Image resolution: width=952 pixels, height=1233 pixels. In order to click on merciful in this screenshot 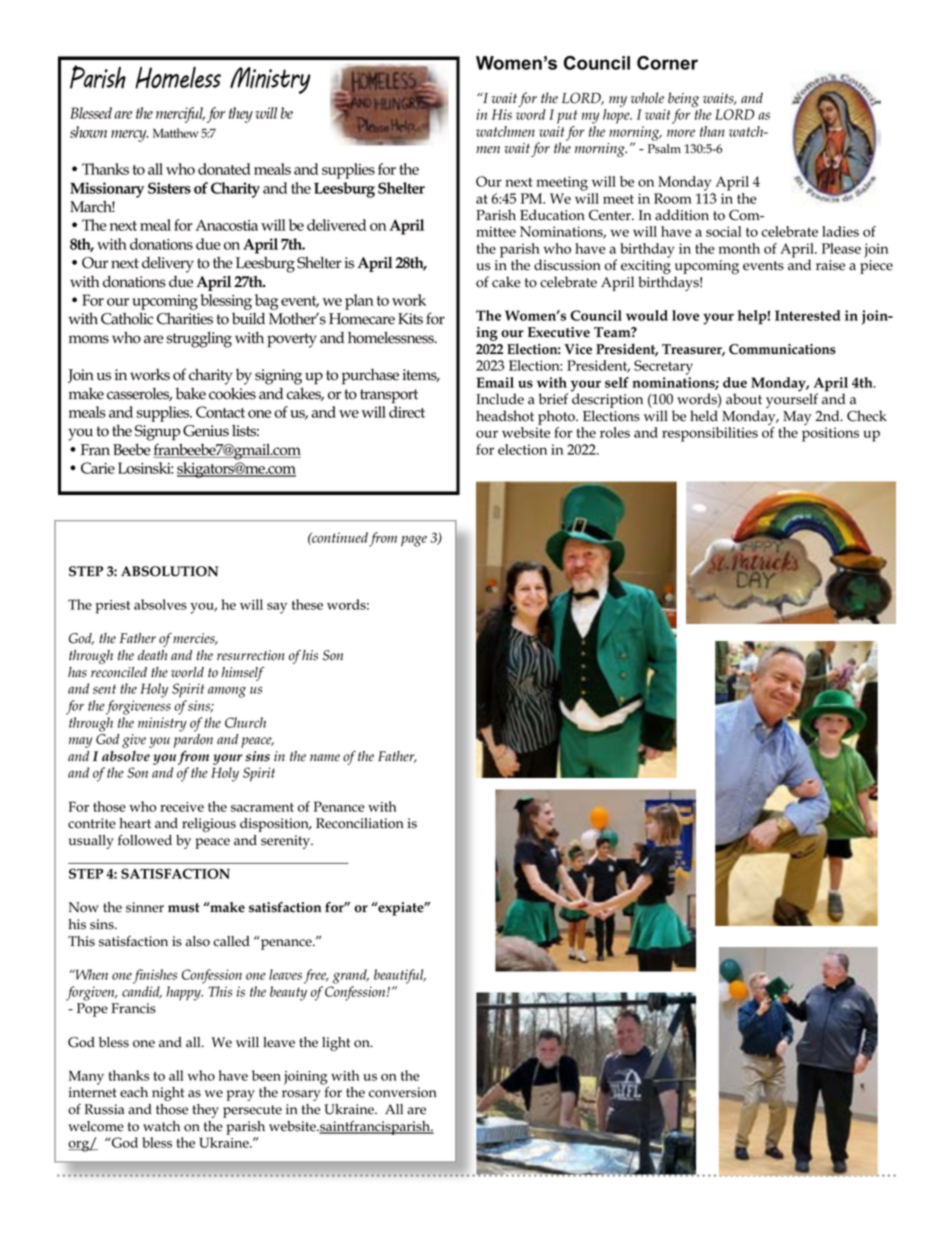, I will do `click(180, 115)`.
